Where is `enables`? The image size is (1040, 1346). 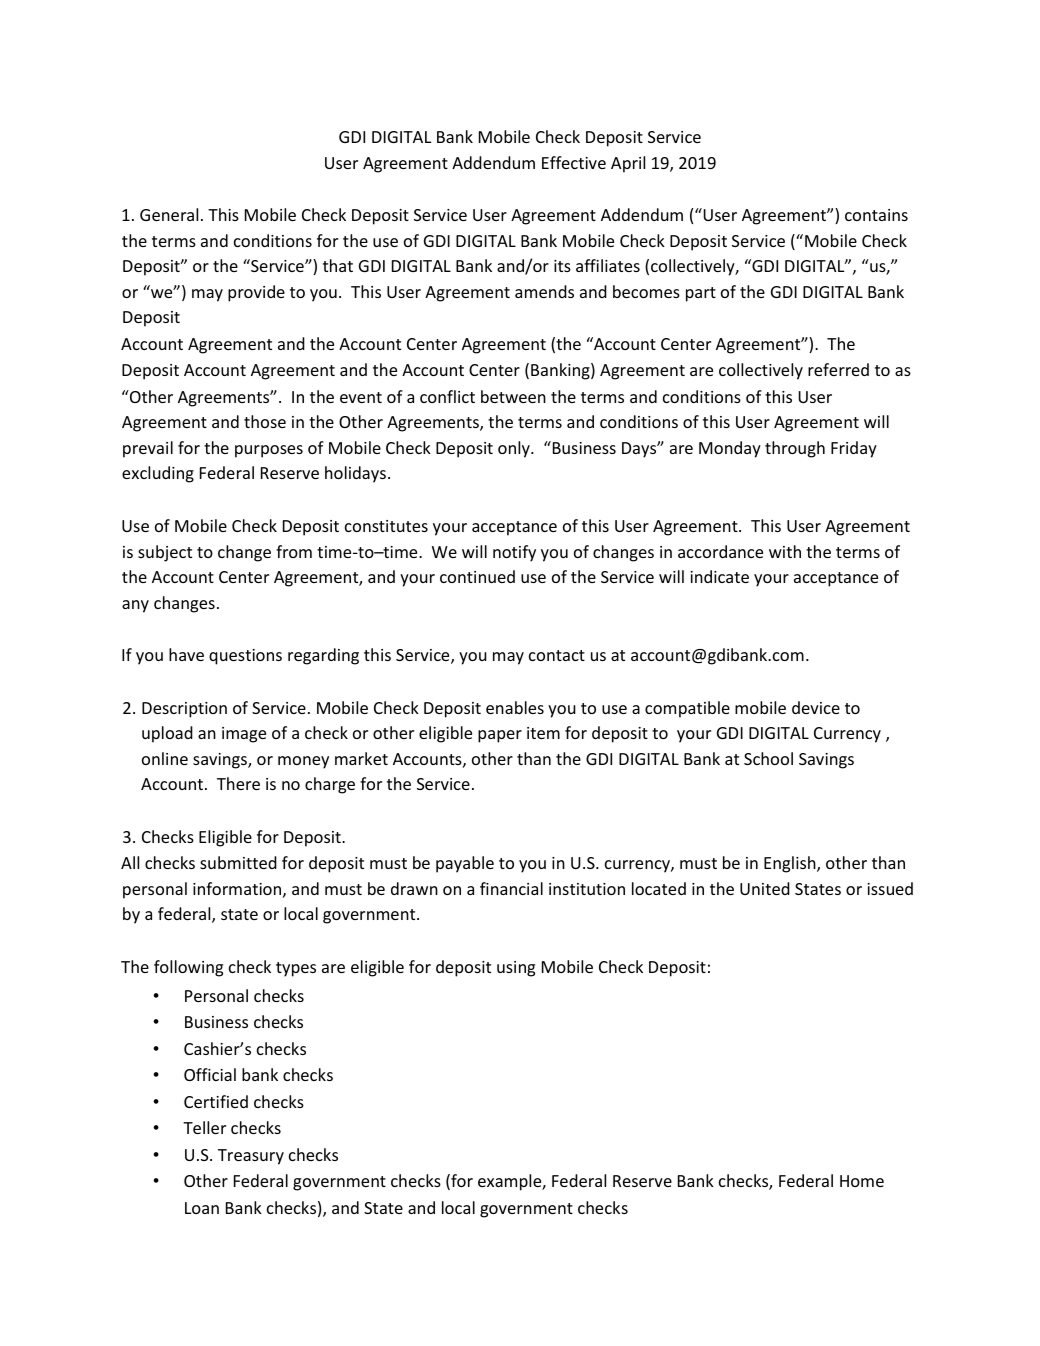 enables is located at coordinates (515, 707).
